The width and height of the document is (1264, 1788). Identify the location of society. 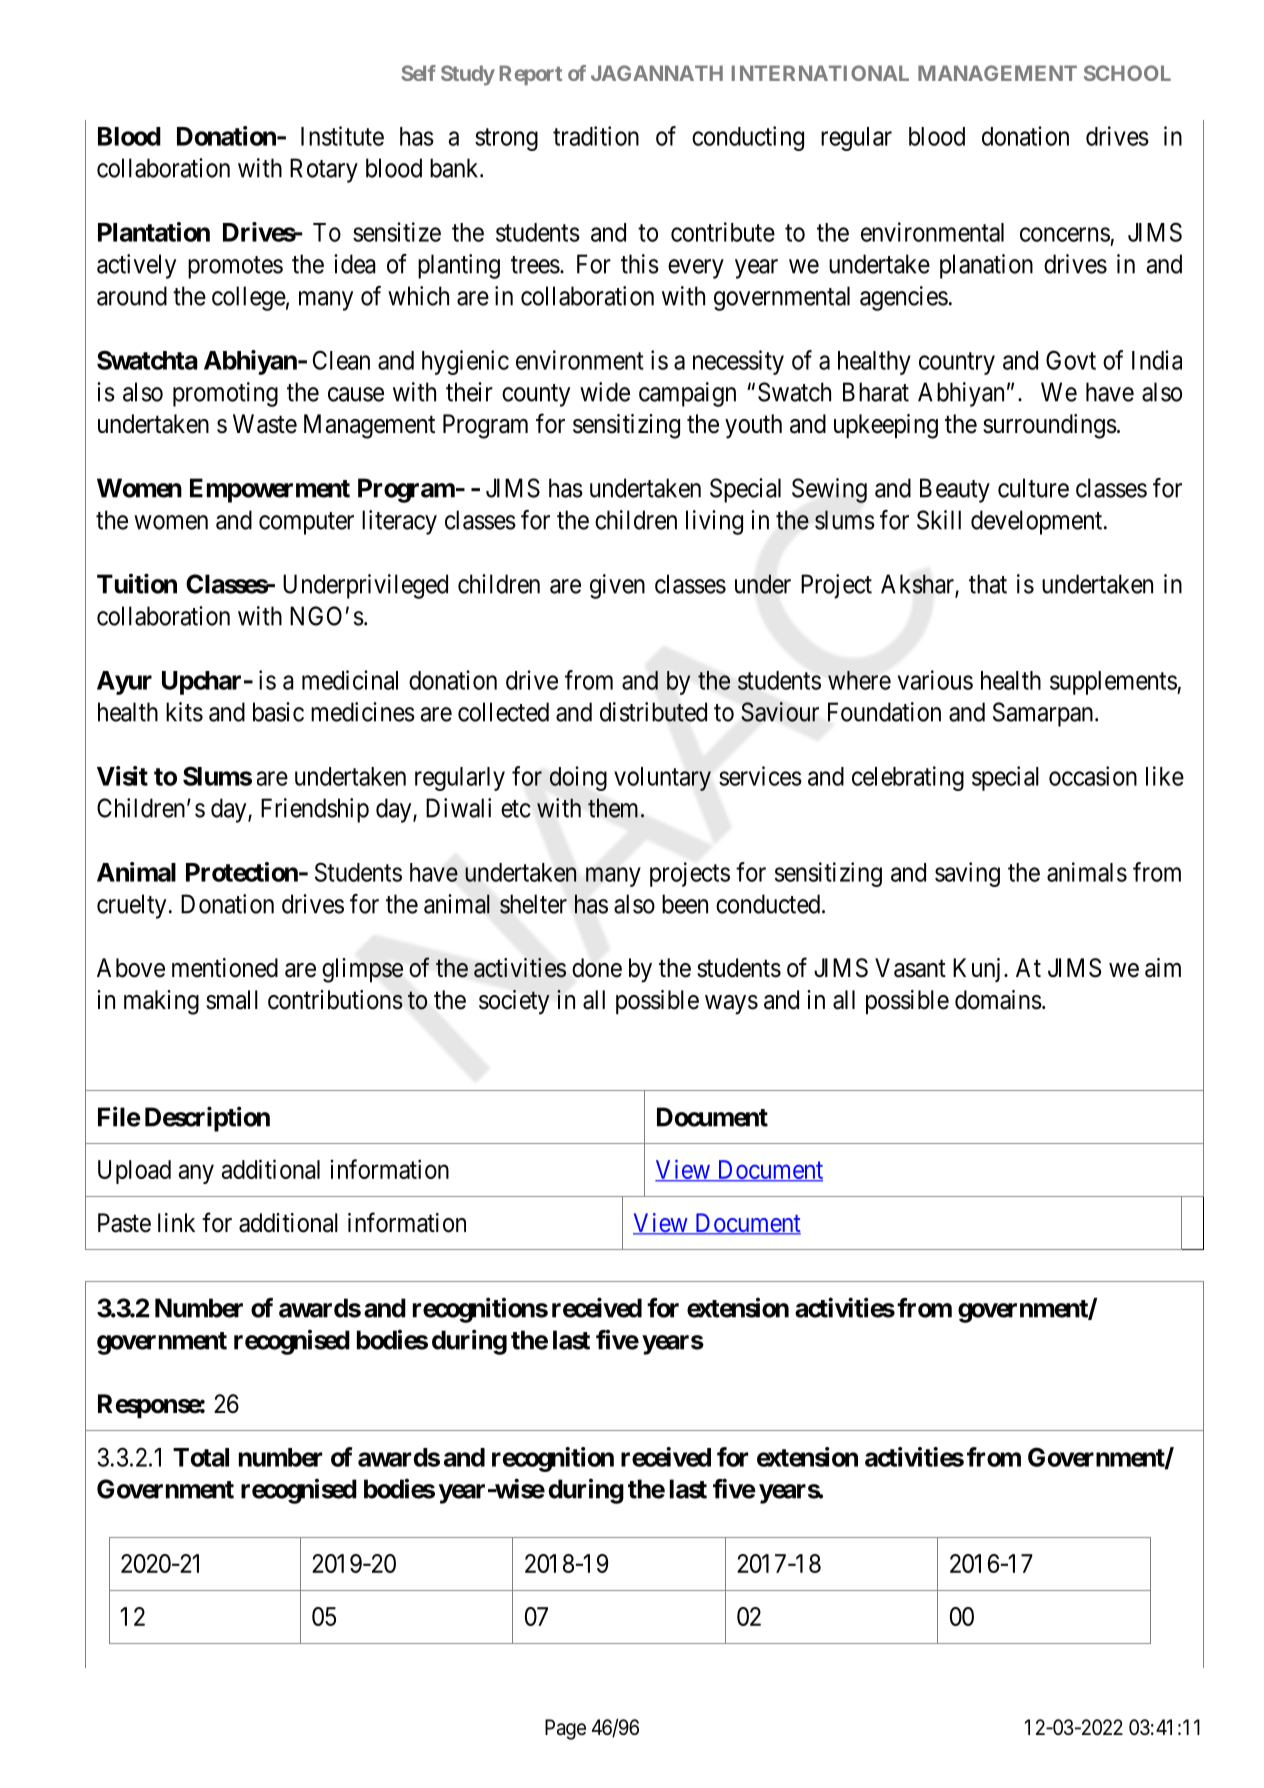
(514, 1002).
